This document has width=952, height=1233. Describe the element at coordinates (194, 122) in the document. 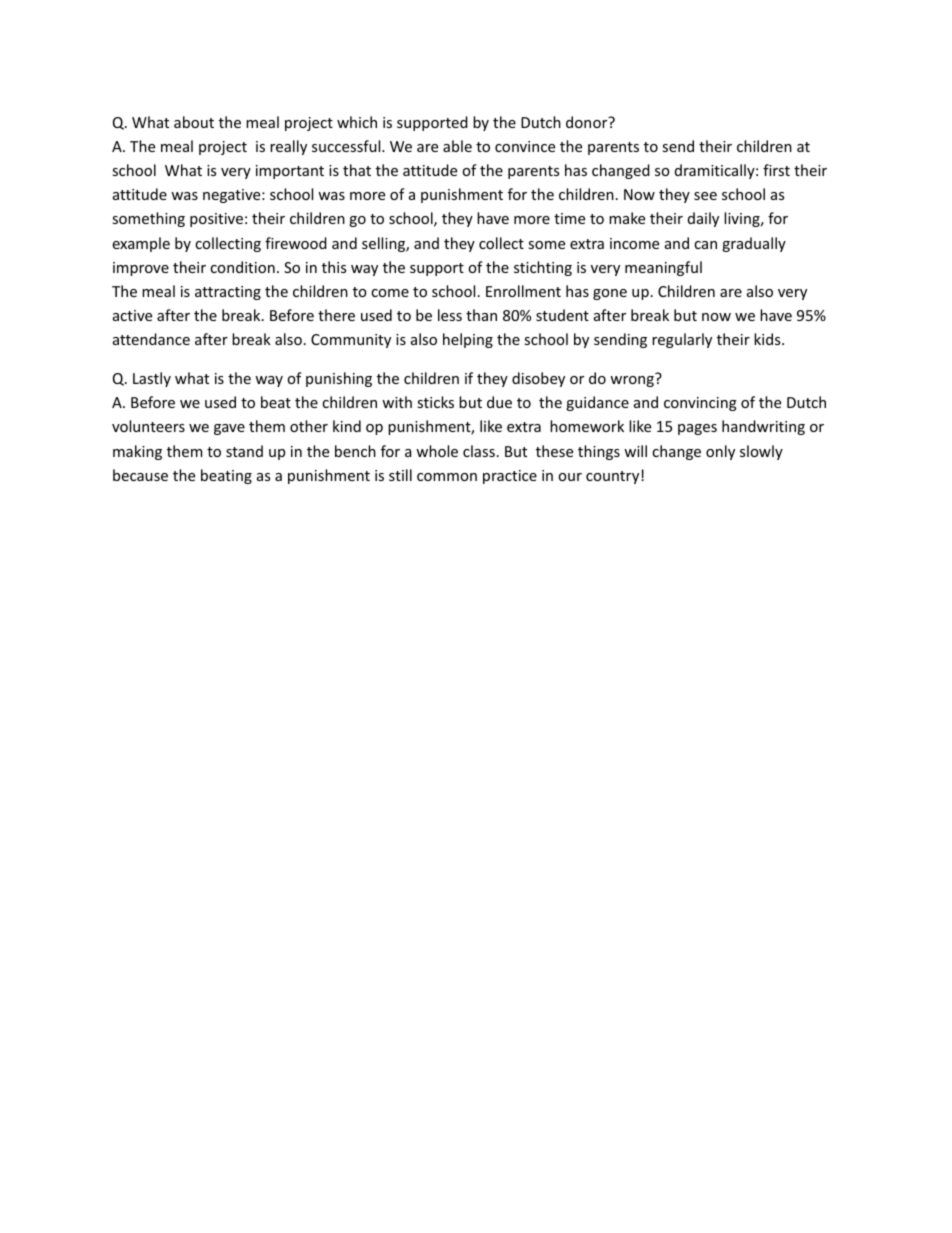

I see `about` at that location.
